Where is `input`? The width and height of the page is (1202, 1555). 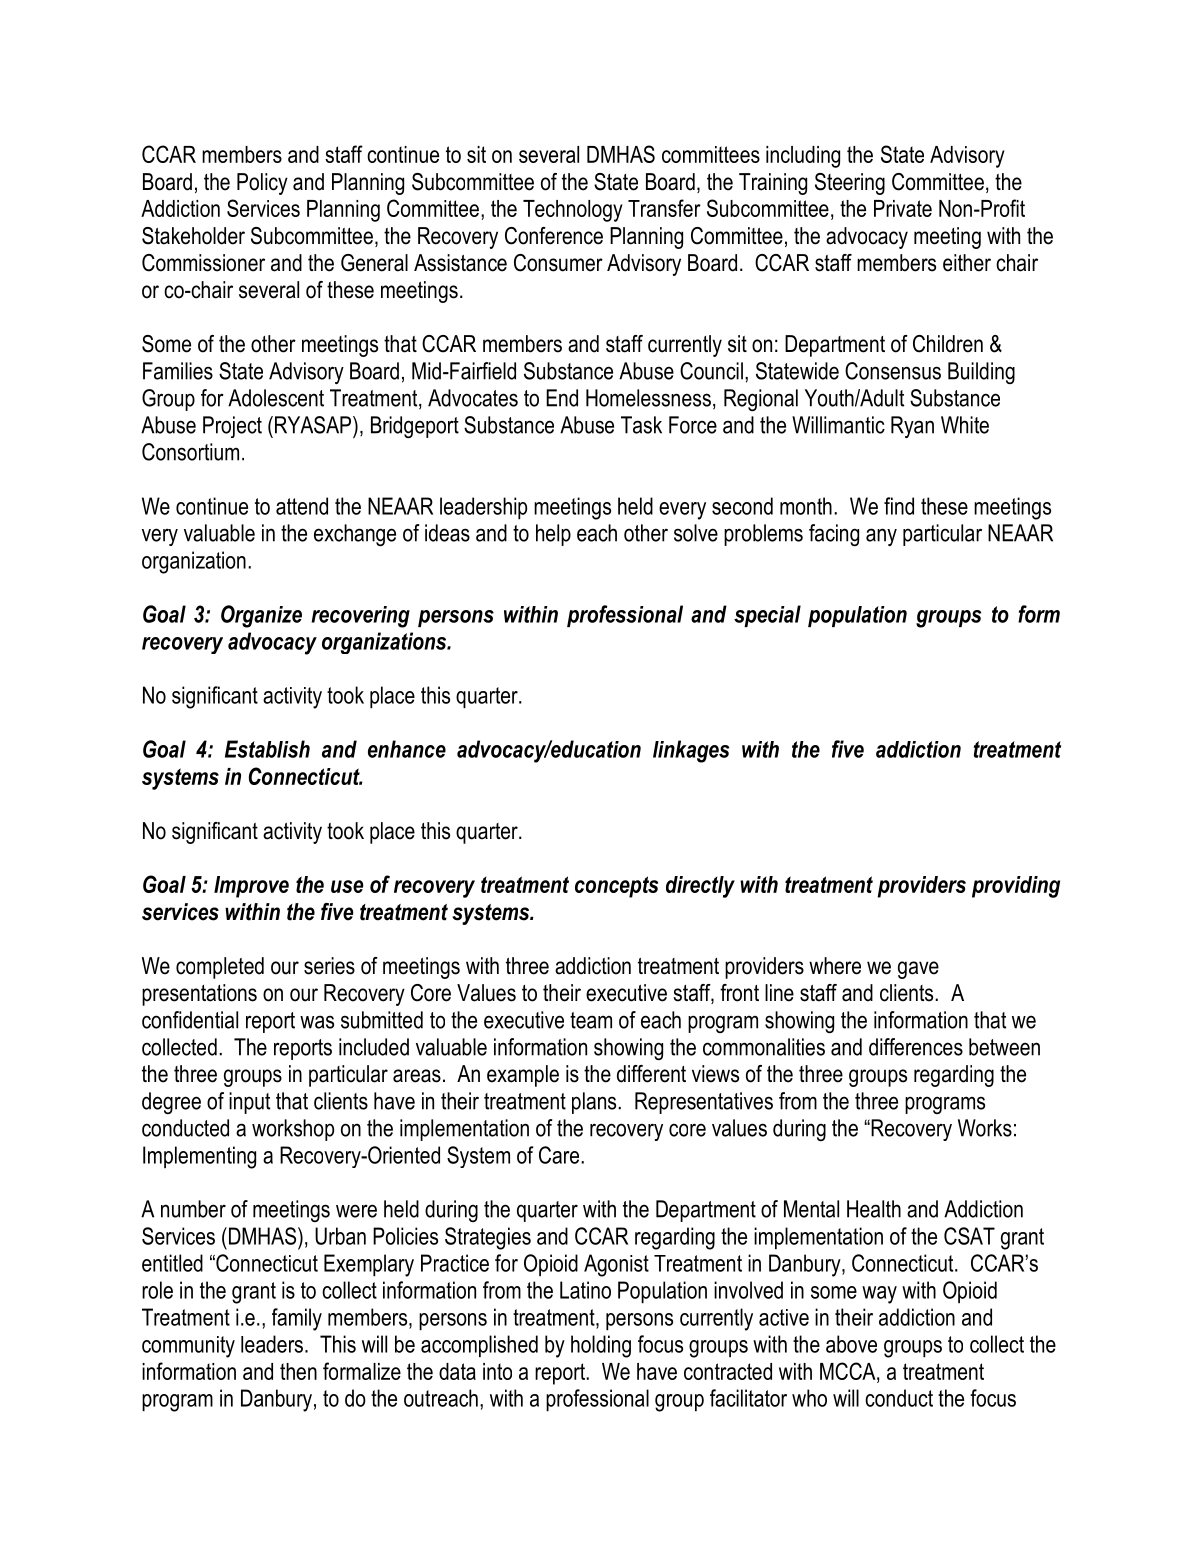
input is located at coordinates (249, 1103).
